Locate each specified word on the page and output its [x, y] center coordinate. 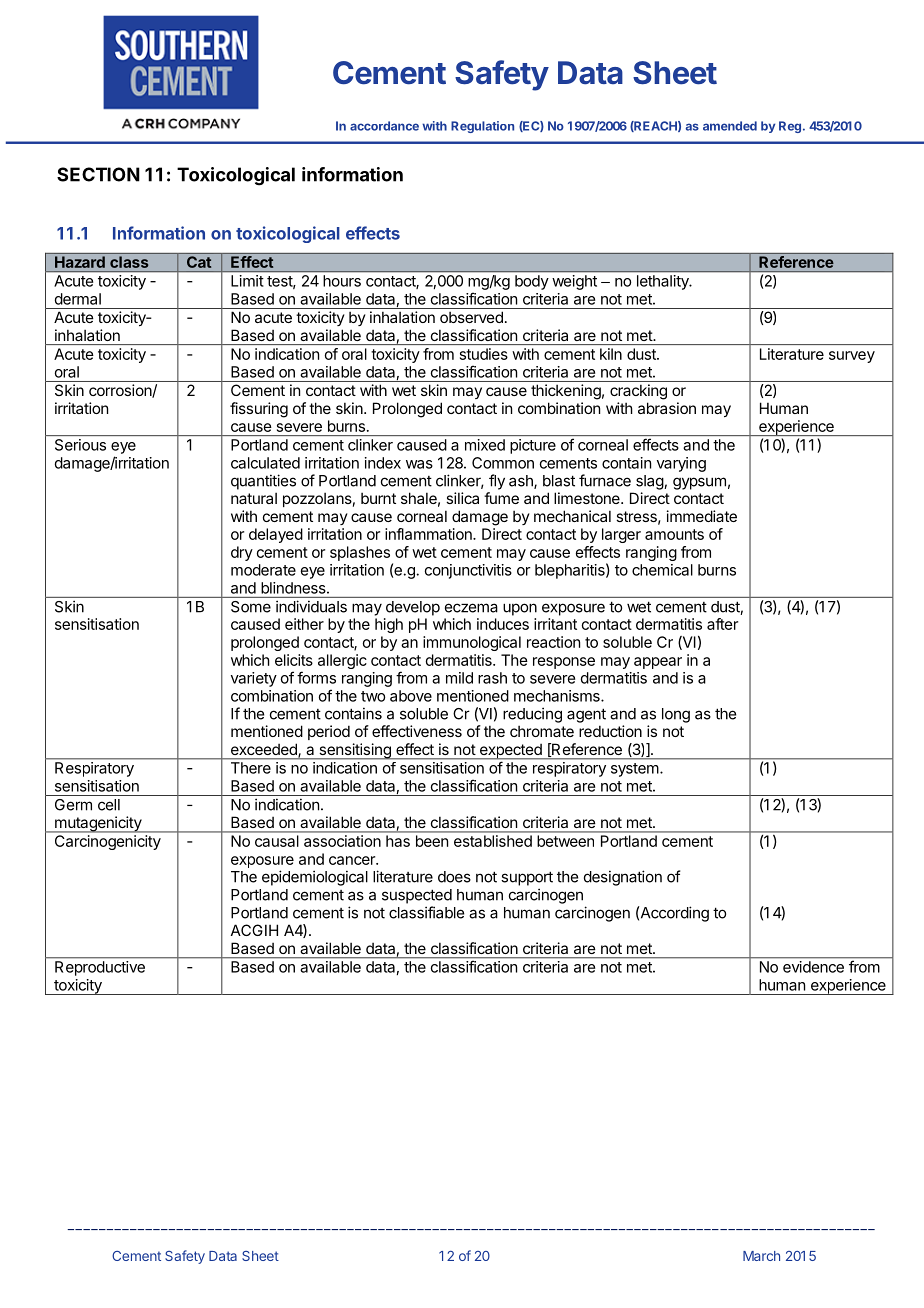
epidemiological [315, 878]
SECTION [98, 174]
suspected [417, 896]
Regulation [482, 127]
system [635, 770]
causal [276, 841]
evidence [813, 967]
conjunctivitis [468, 571]
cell [109, 805]
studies [484, 354]
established [493, 841]
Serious [80, 445]
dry [242, 553]
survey [852, 357]
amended [730, 126]
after [722, 624]
